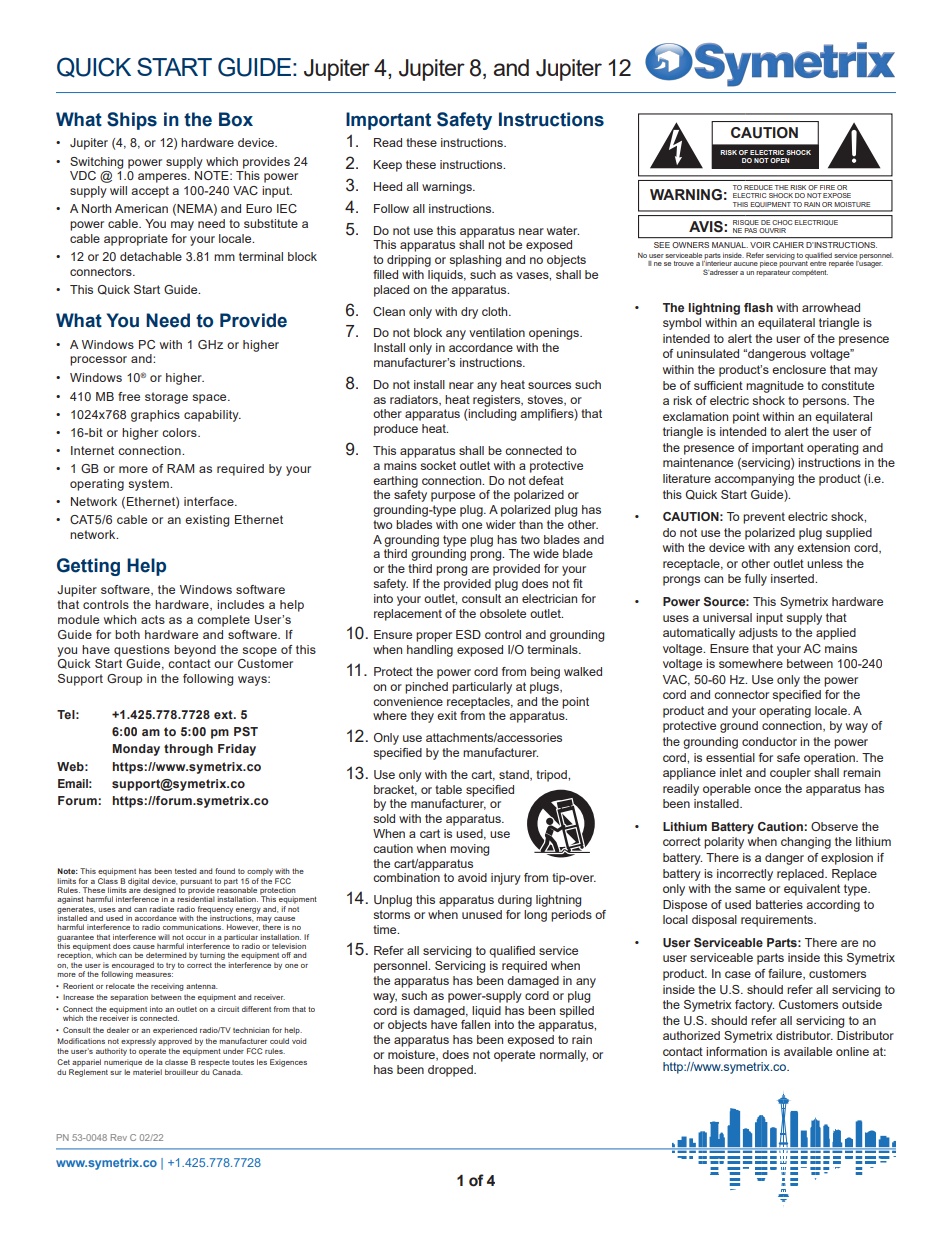  Describe the element at coordinates (503, 613) in the image. I see `obsolete` at that location.
